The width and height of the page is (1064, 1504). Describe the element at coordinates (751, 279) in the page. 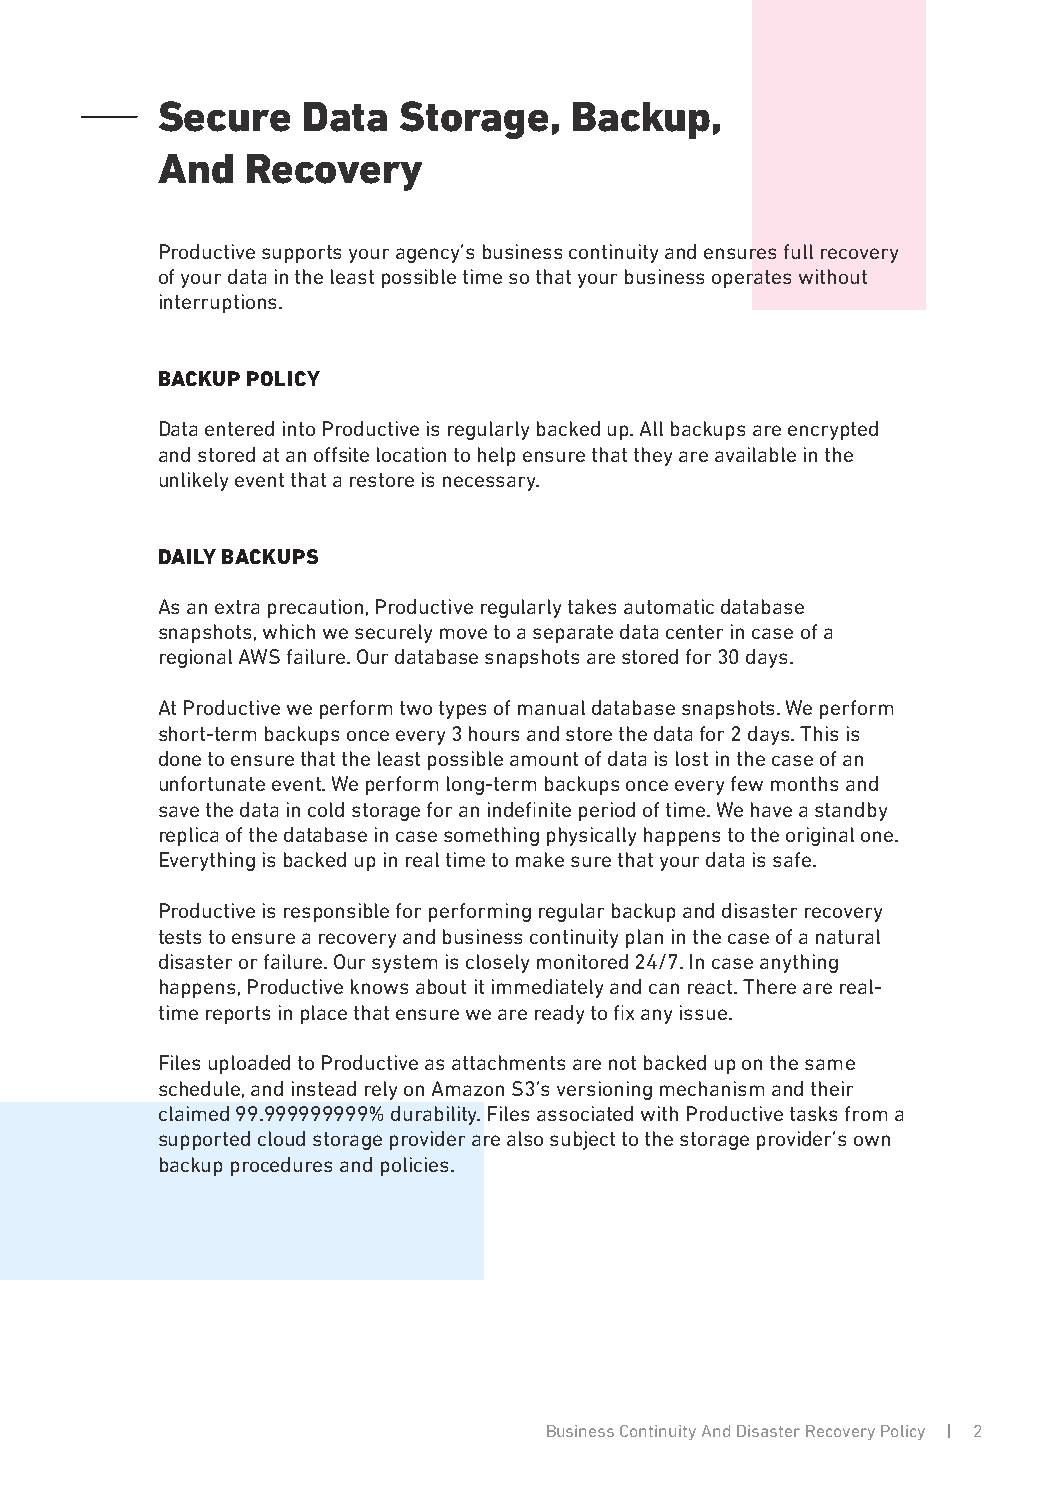

I see `operates` at that location.
